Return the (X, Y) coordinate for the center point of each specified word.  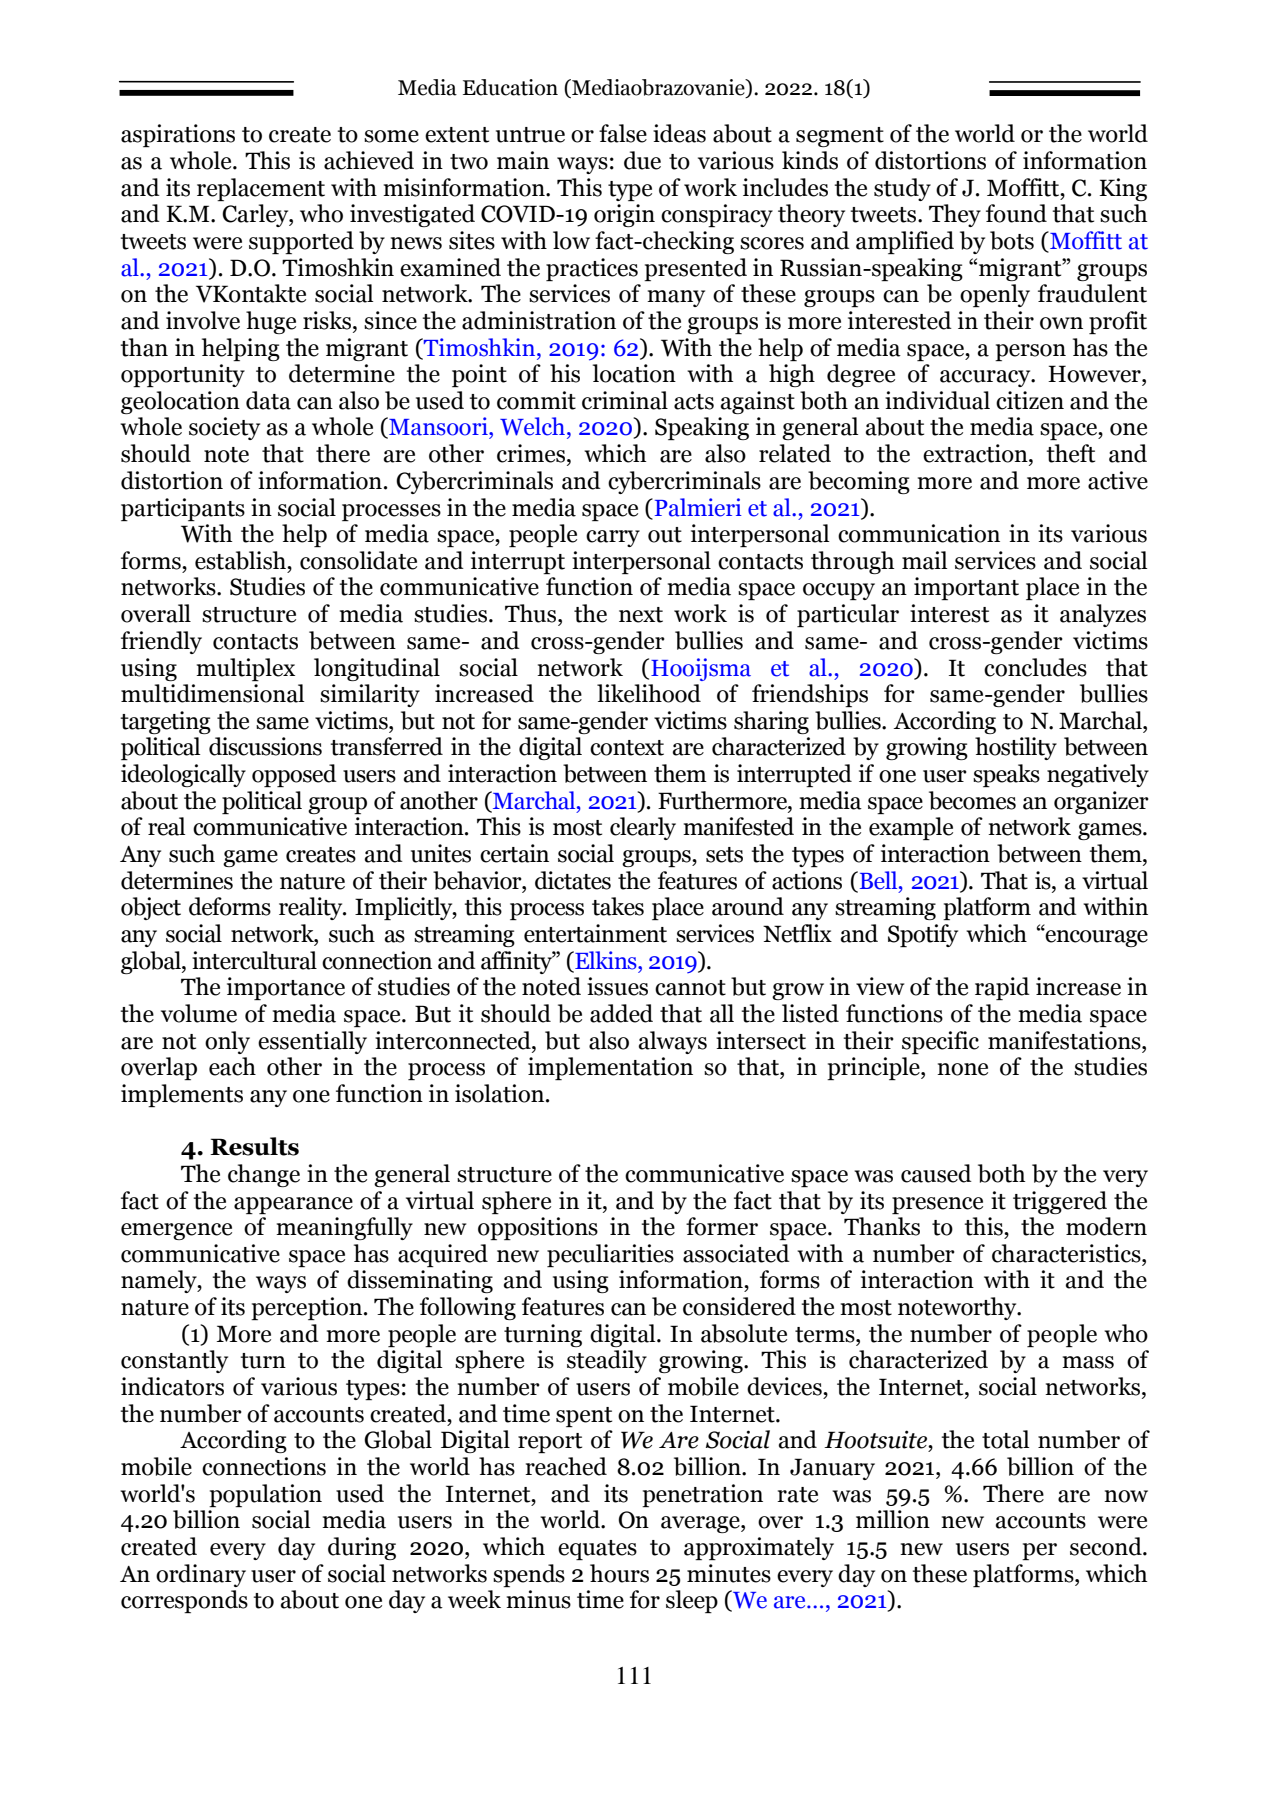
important (966, 588)
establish (241, 560)
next (641, 615)
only (227, 1042)
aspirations (178, 135)
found (1016, 213)
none (962, 1069)
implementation (610, 1068)
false (623, 133)
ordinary (201, 1575)
